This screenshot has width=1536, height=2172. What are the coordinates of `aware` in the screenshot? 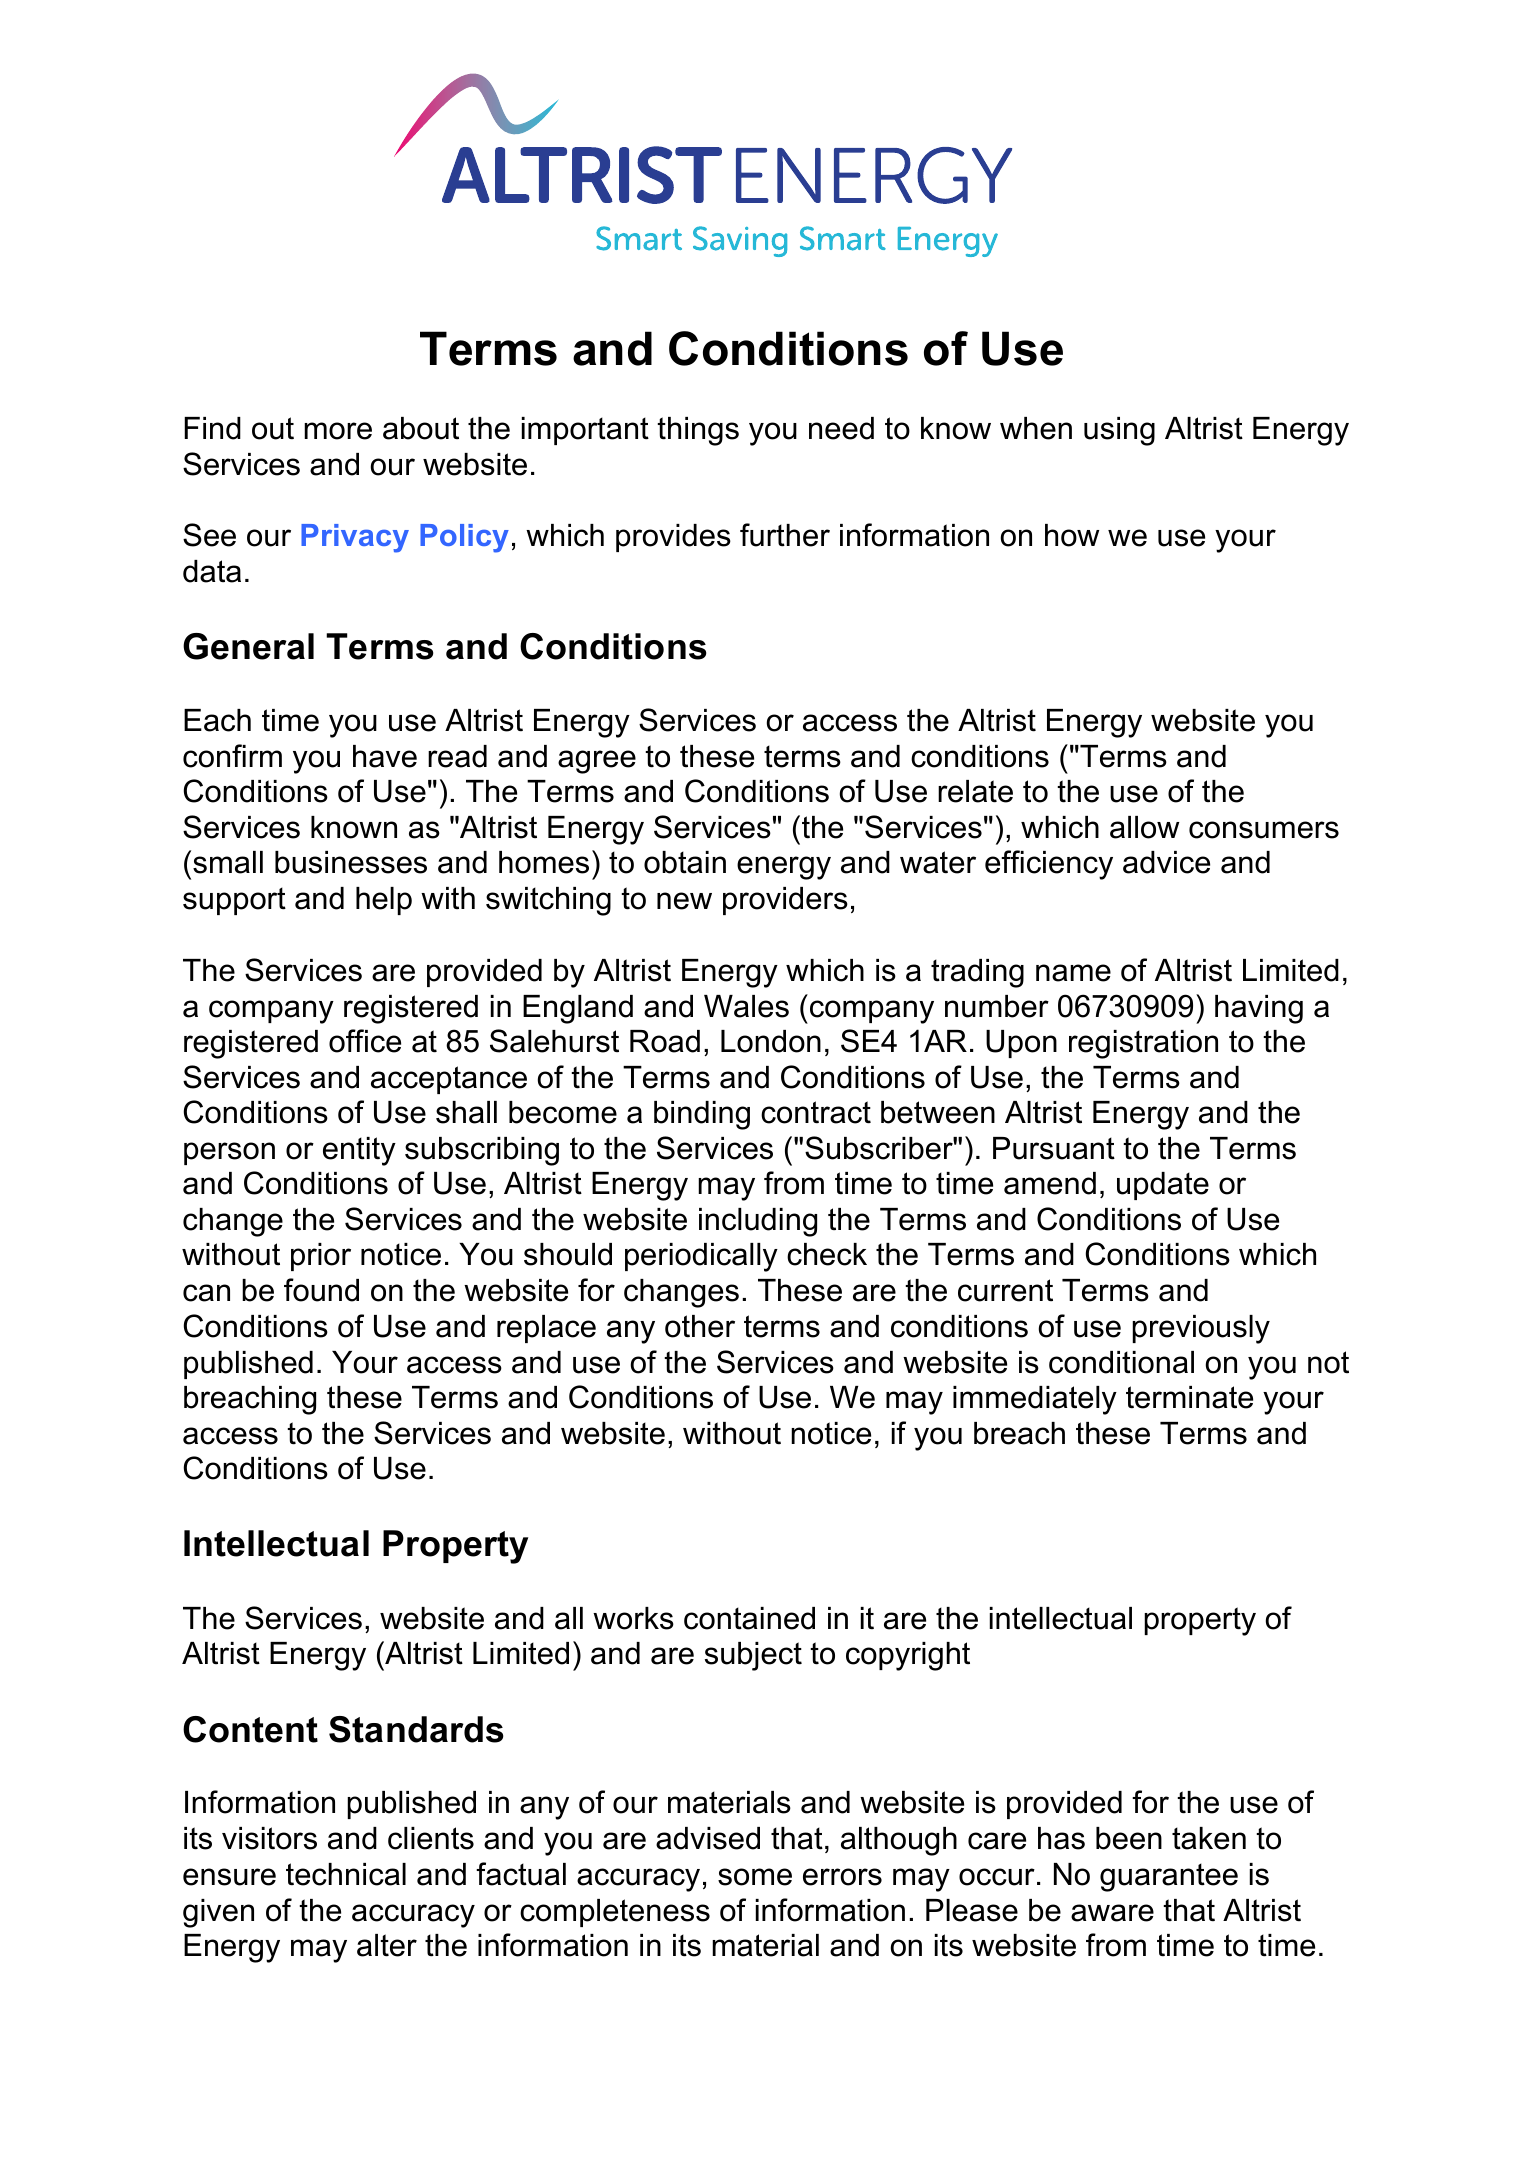 It's located at (1112, 1913).
